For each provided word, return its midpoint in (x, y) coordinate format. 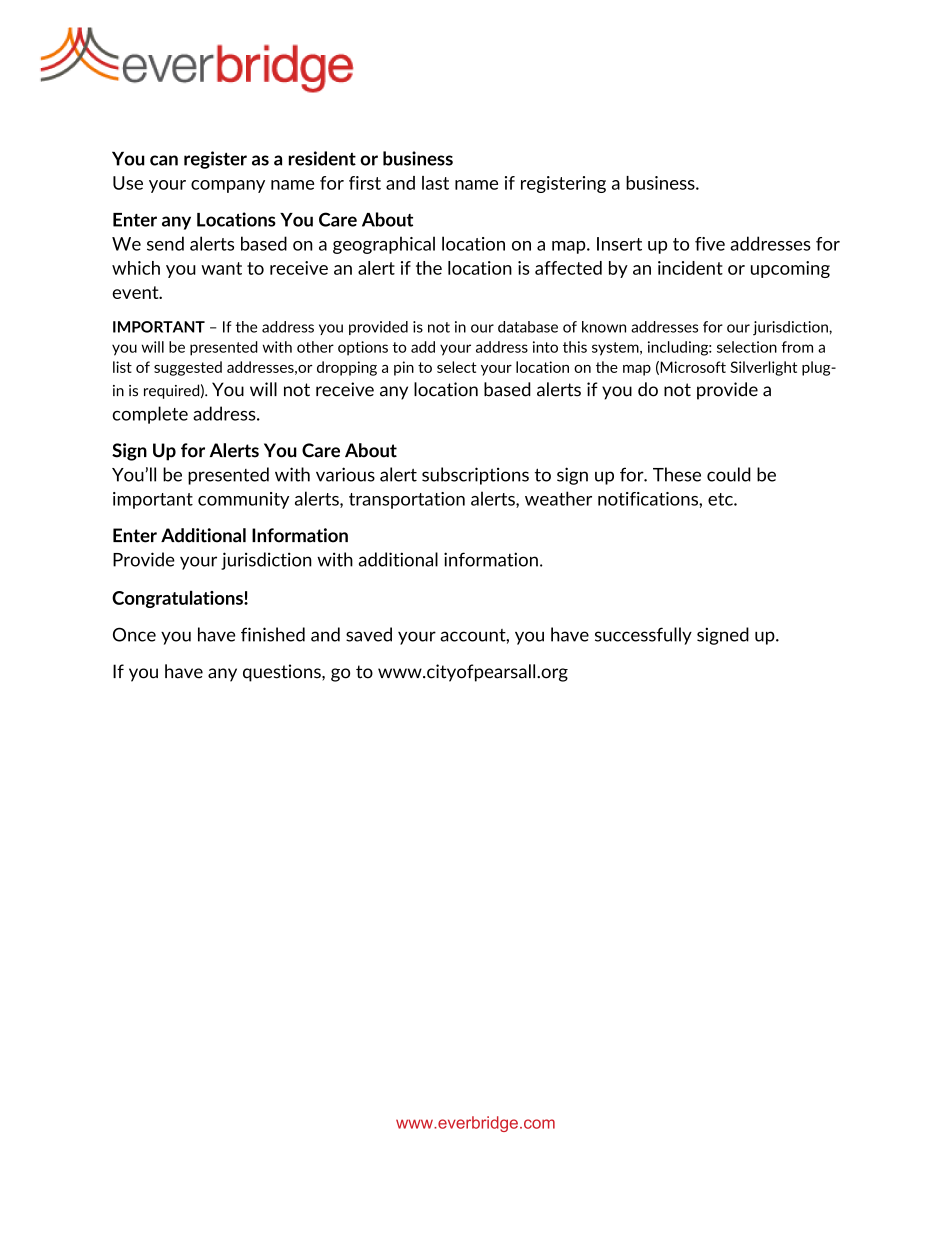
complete (150, 415)
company (228, 186)
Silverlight (763, 368)
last (435, 183)
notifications (649, 499)
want (221, 268)
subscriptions (475, 476)
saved (369, 634)
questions (283, 673)
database (528, 327)
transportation (407, 500)
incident (690, 268)
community (243, 500)
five (710, 244)
